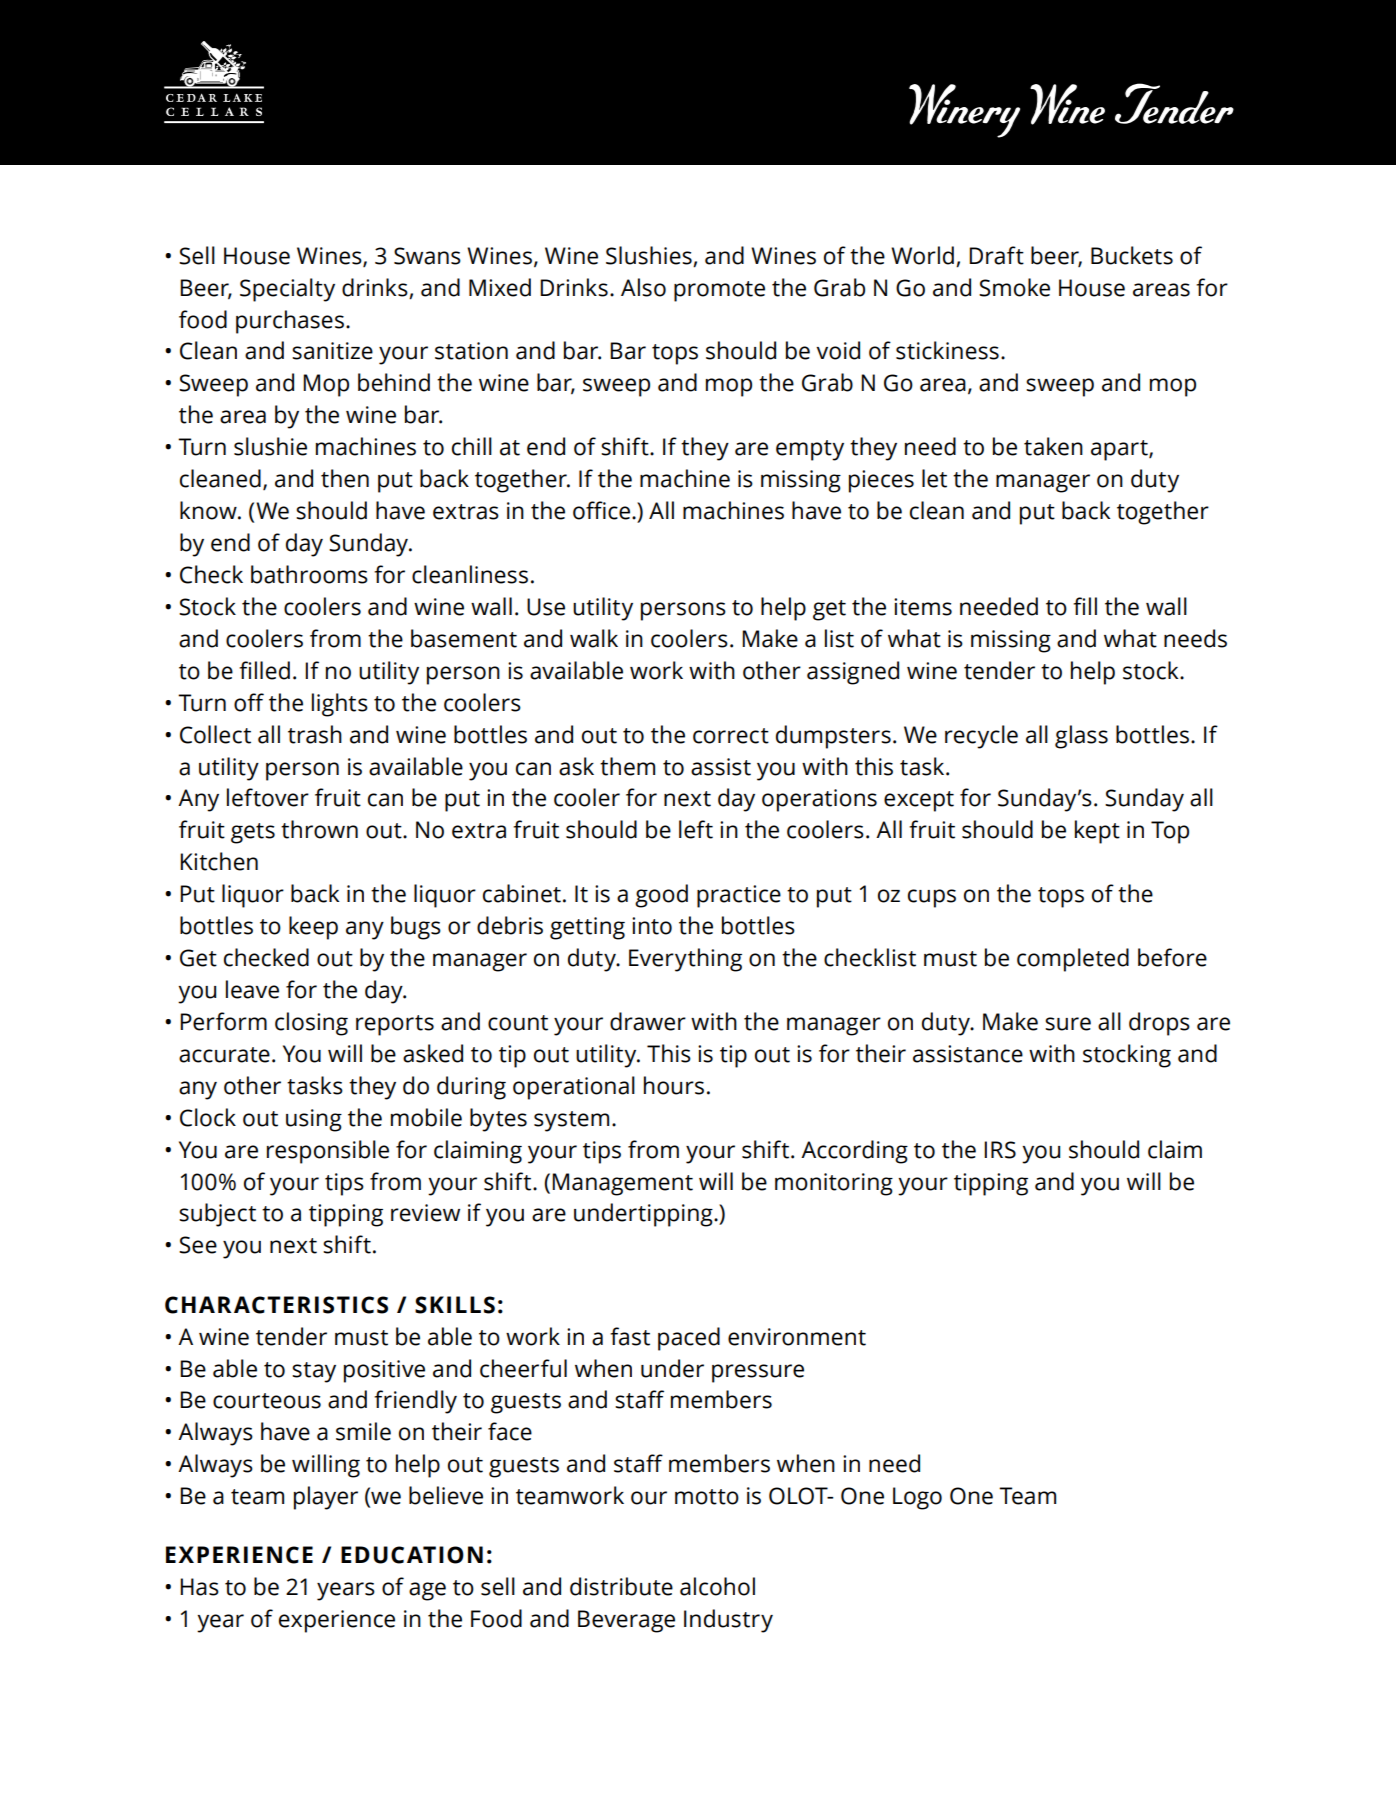 The height and width of the image is (1806, 1396). I want to click on keep, so click(313, 928).
